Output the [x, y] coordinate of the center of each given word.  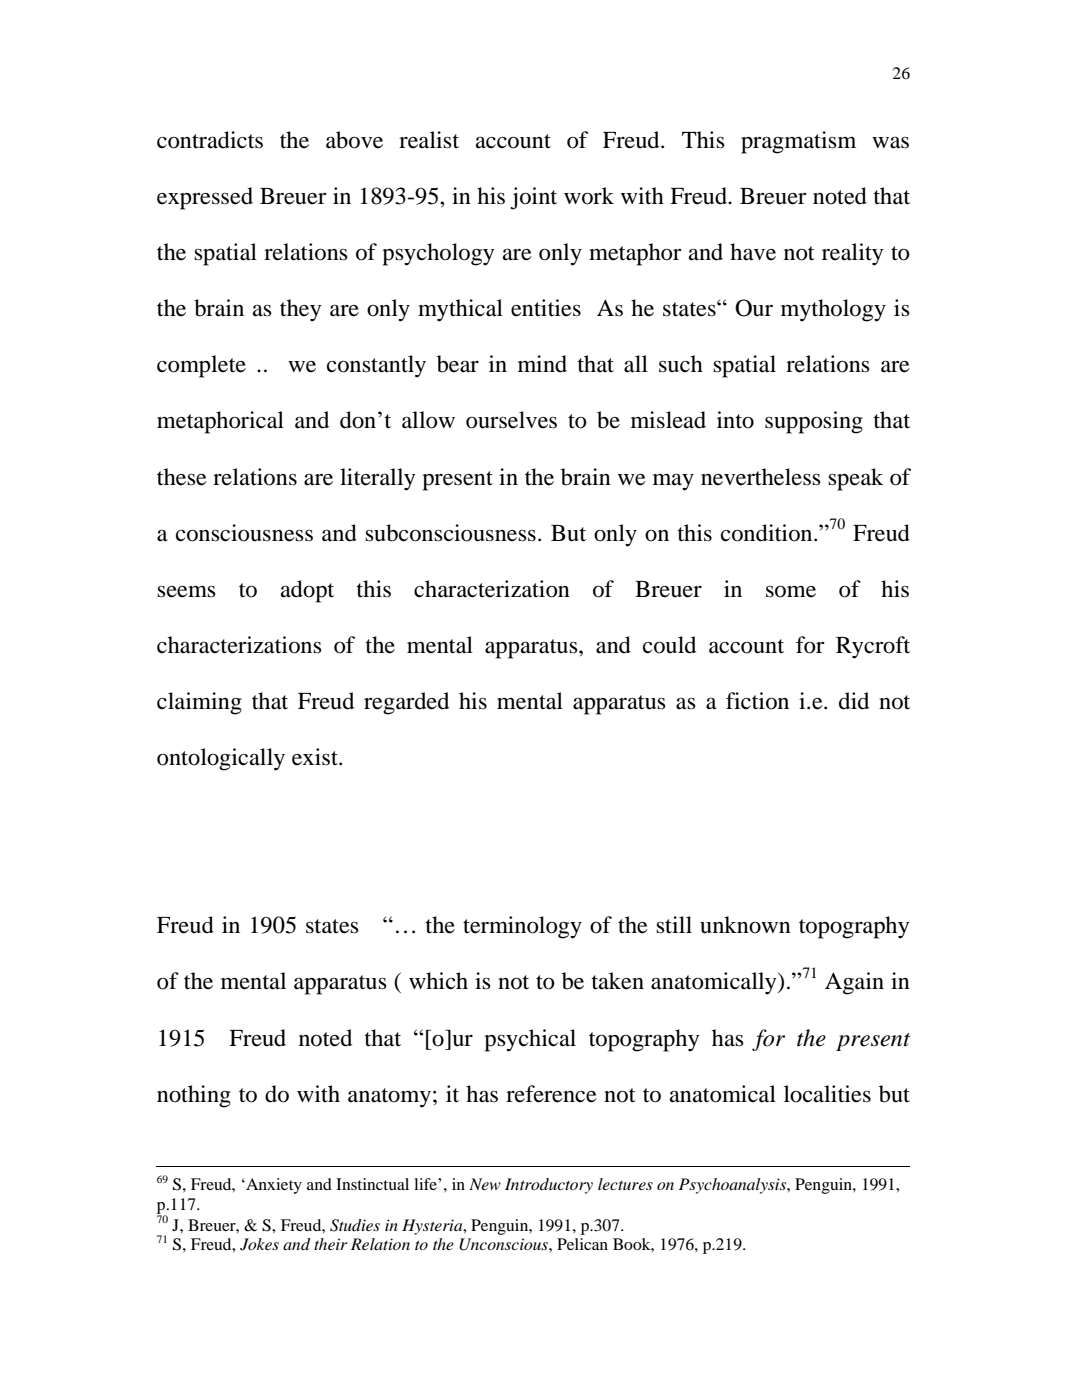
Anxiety [273, 1186]
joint [533, 198]
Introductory [549, 1186]
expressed [205, 198]
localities [827, 1094]
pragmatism [798, 142]
